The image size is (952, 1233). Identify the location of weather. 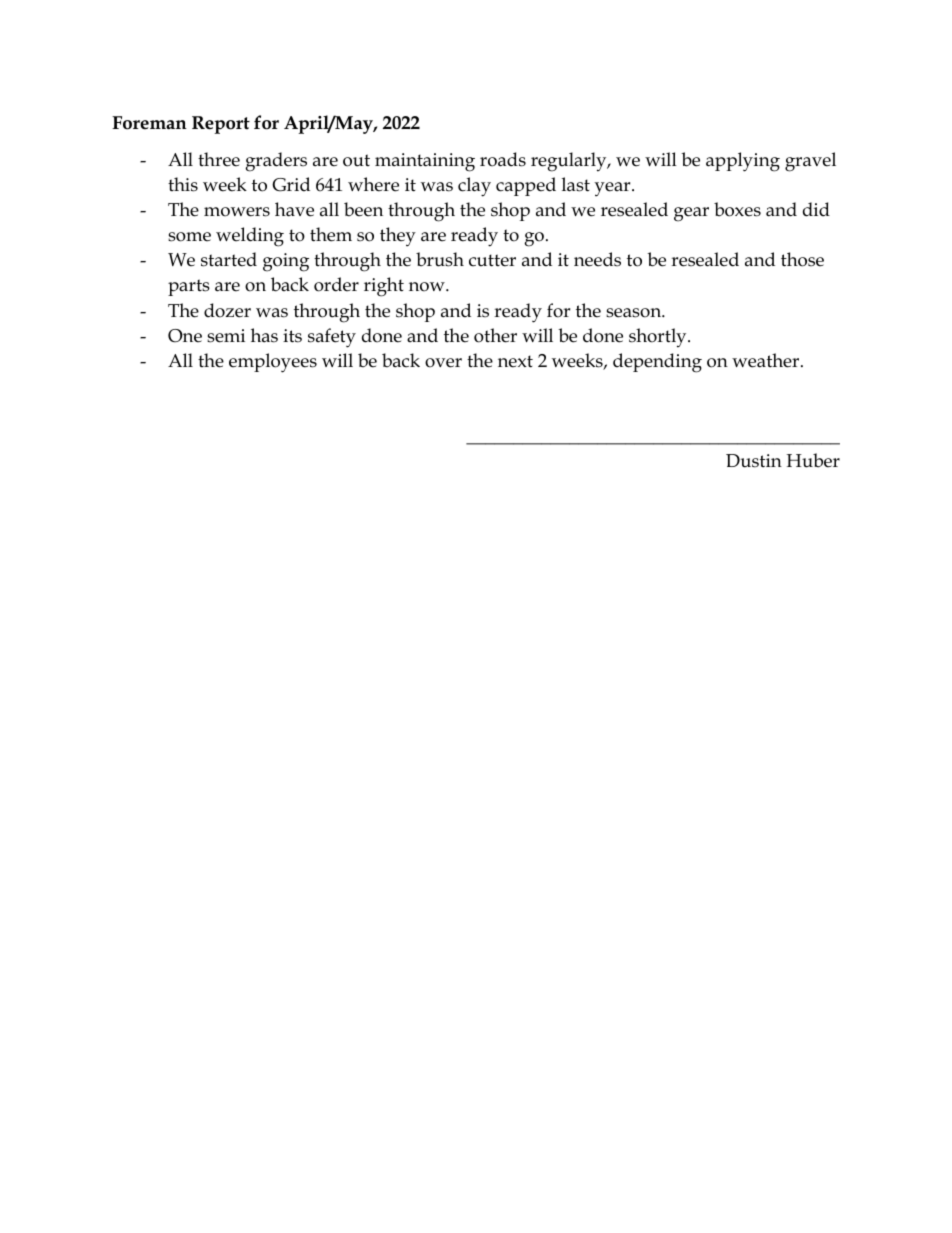
(767, 360).
